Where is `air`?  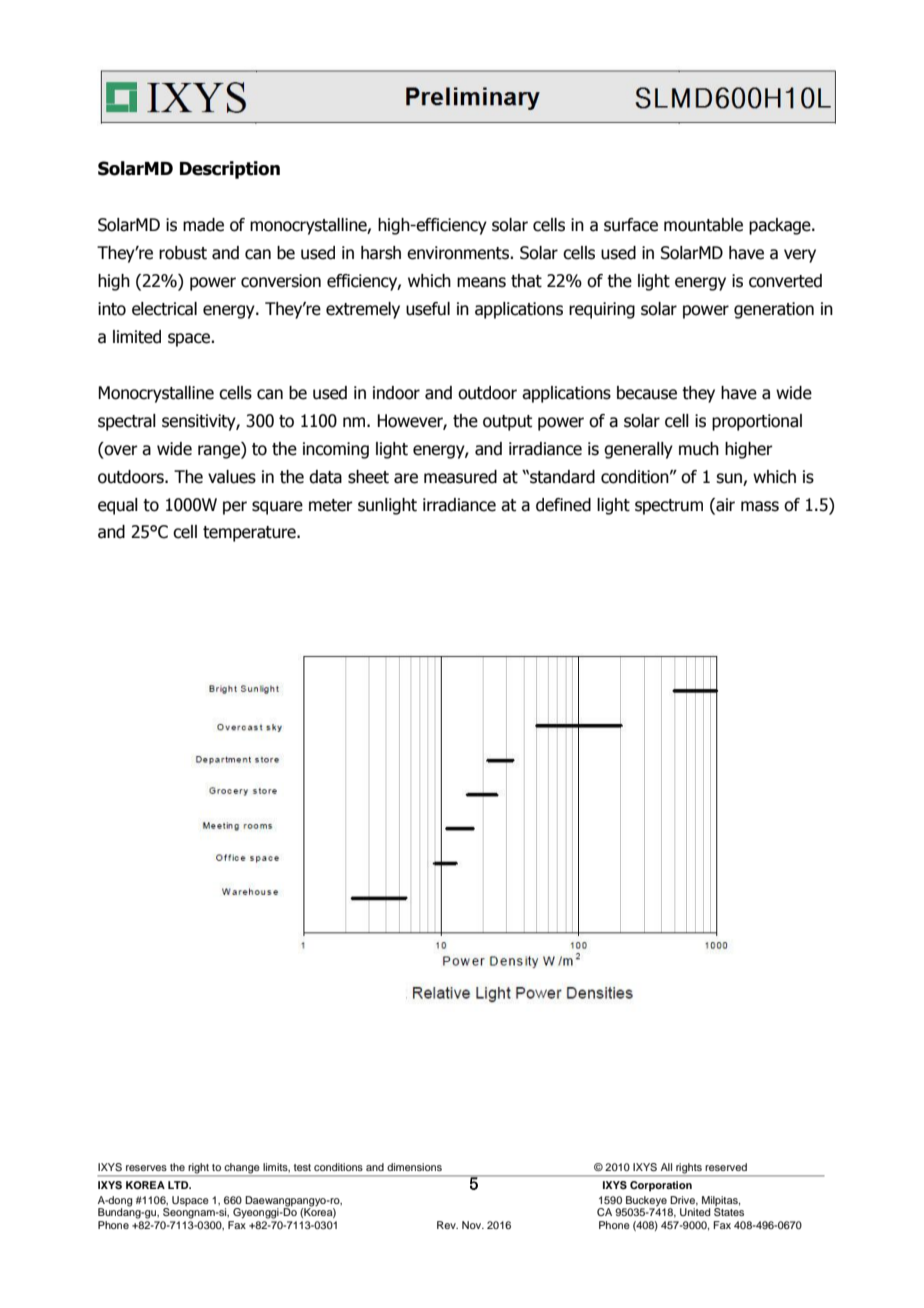 air is located at coordinates (724, 505).
